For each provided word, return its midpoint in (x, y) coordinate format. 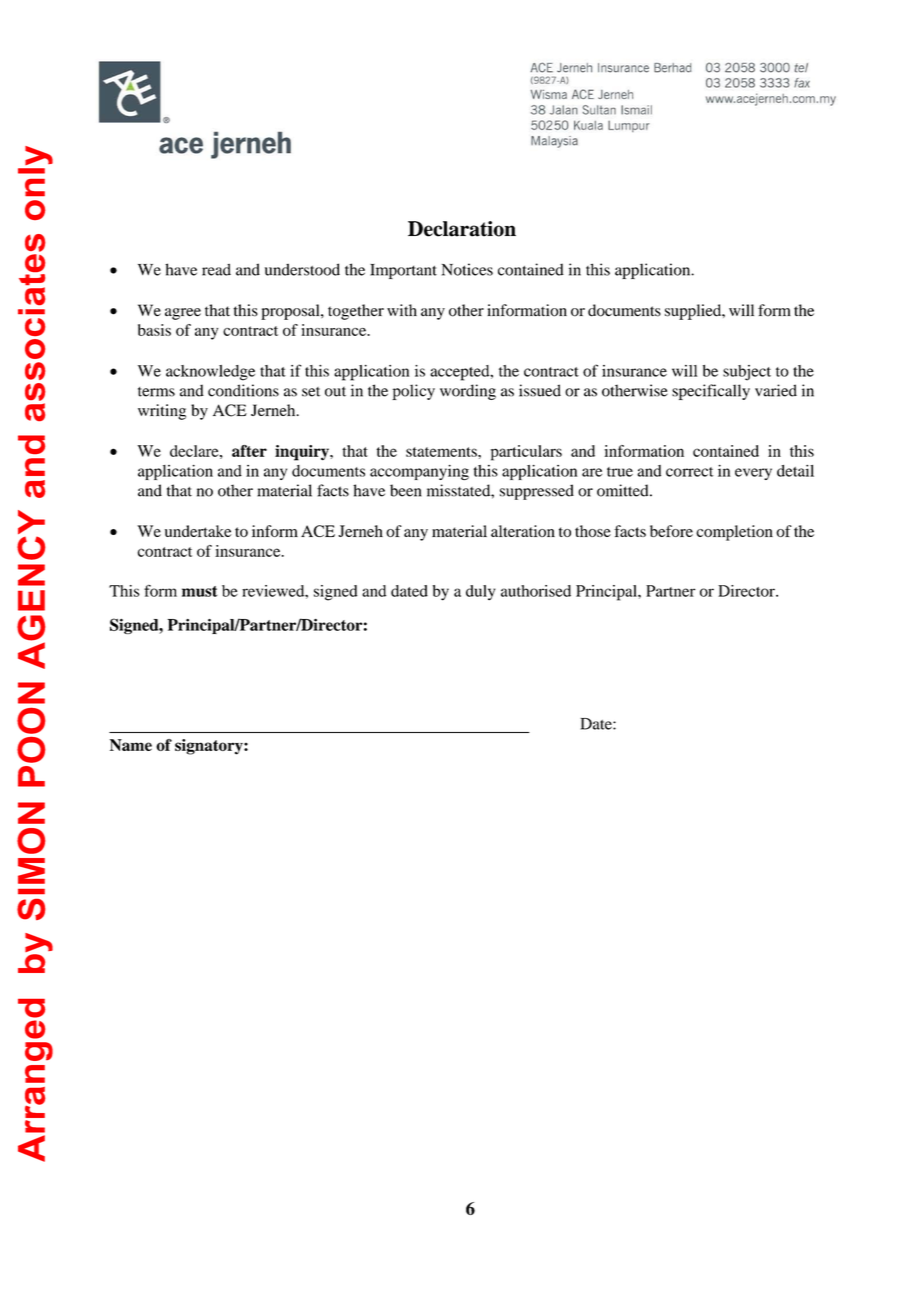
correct (690, 472)
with (402, 310)
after (249, 451)
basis (154, 330)
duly (480, 593)
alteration (523, 531)
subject (747, 373)
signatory (210, 747)
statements (442, 452)
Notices (467, 269)
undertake (198, 531)
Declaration (462, 229)
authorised (536, 591)
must (199, 591)
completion (734, 533)
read (216, 270)
